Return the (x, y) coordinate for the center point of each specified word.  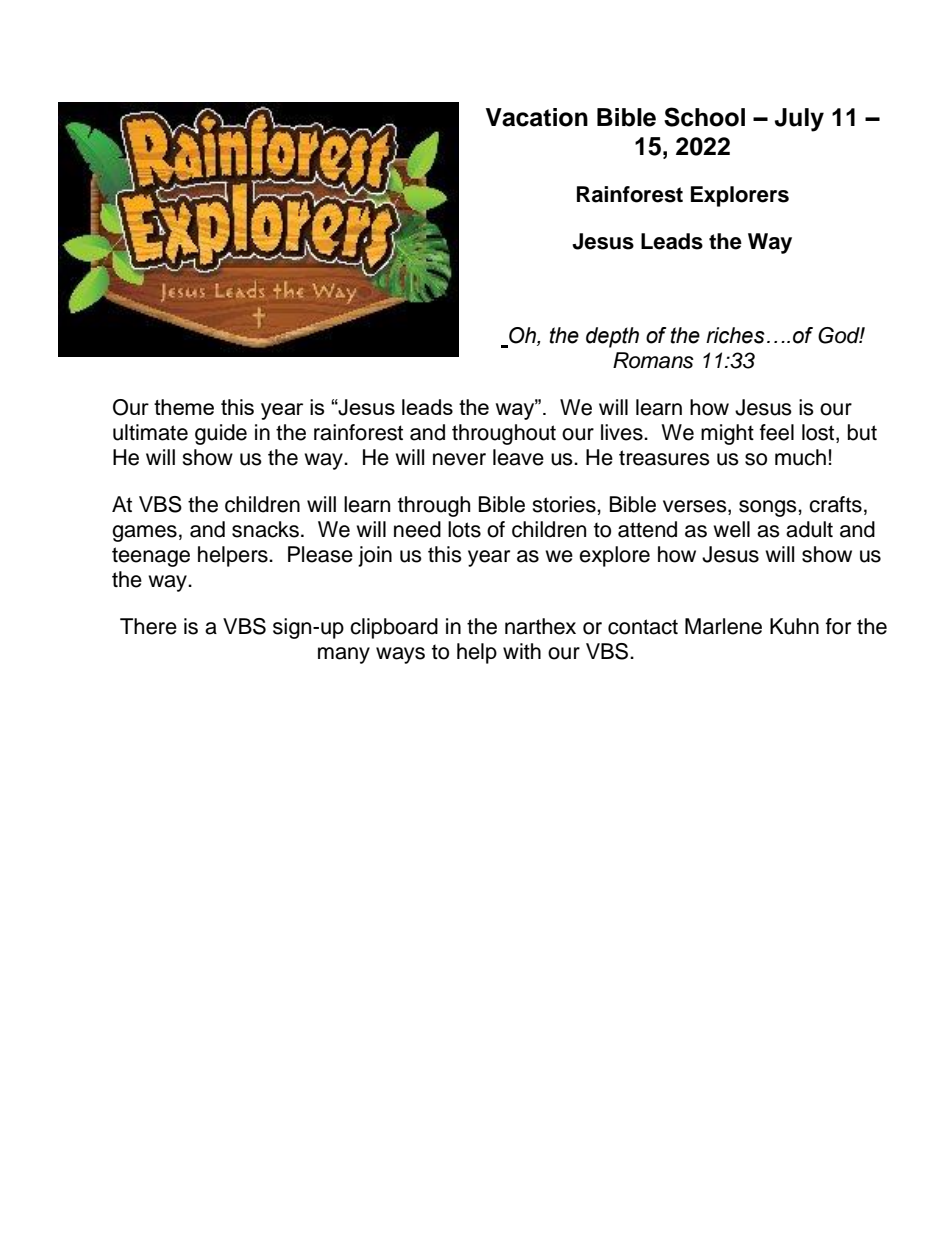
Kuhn (794, 626)
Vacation (537, 117)
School (704, 117)
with (522, 651)
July (799, 120)
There (148, 626)
